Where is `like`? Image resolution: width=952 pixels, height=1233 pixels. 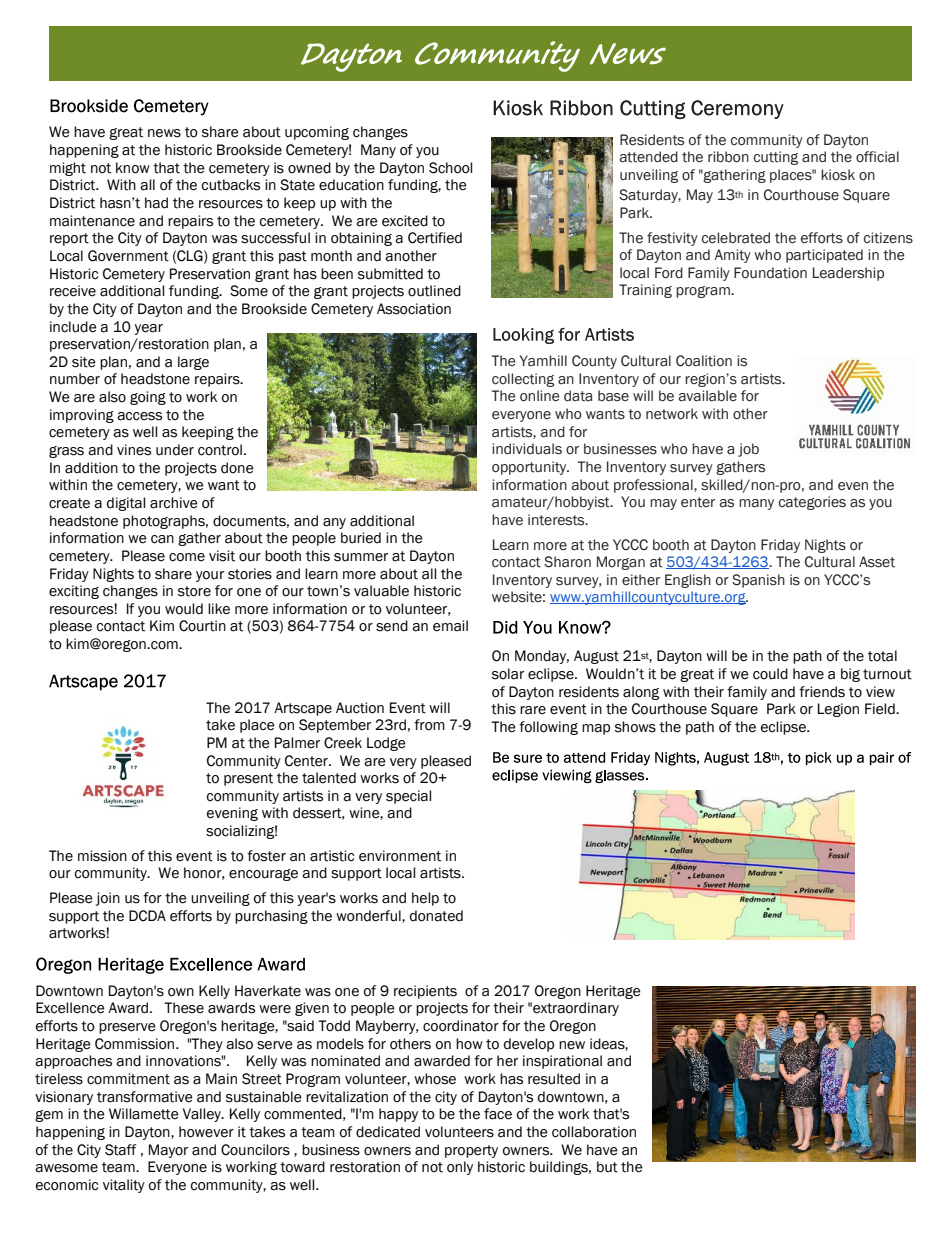 like is located at coordinates (219, 609).
